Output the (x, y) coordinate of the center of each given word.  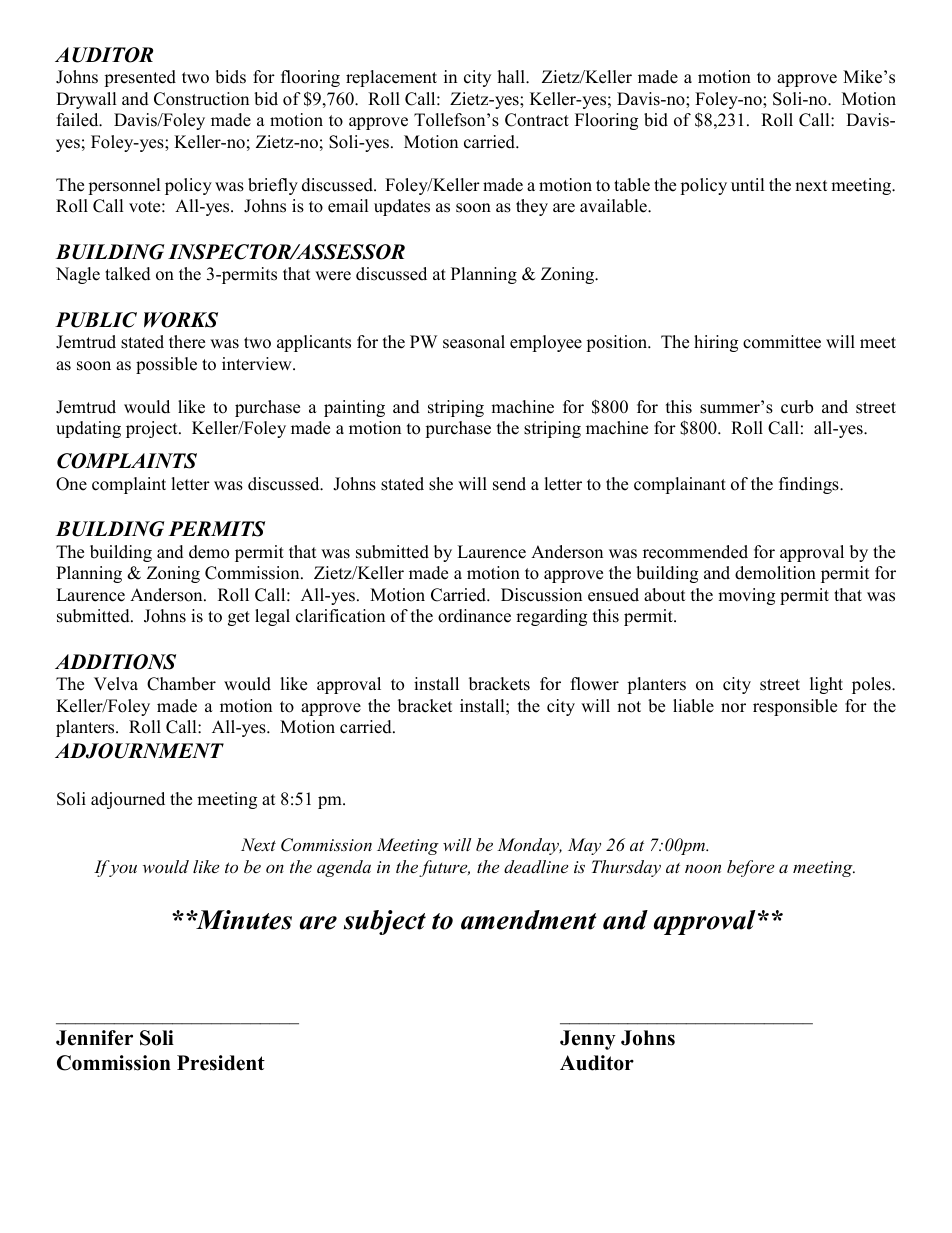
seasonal (474, 342)
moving (746, 596)
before (750, 868)
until (748, 185)
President (221, 1063)
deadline (536, 866)
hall (512, 76)
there (187, 342)
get (239, 618)
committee (782, 342)
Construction (201, 99)
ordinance (474, 616)
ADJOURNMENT (139, 751)
